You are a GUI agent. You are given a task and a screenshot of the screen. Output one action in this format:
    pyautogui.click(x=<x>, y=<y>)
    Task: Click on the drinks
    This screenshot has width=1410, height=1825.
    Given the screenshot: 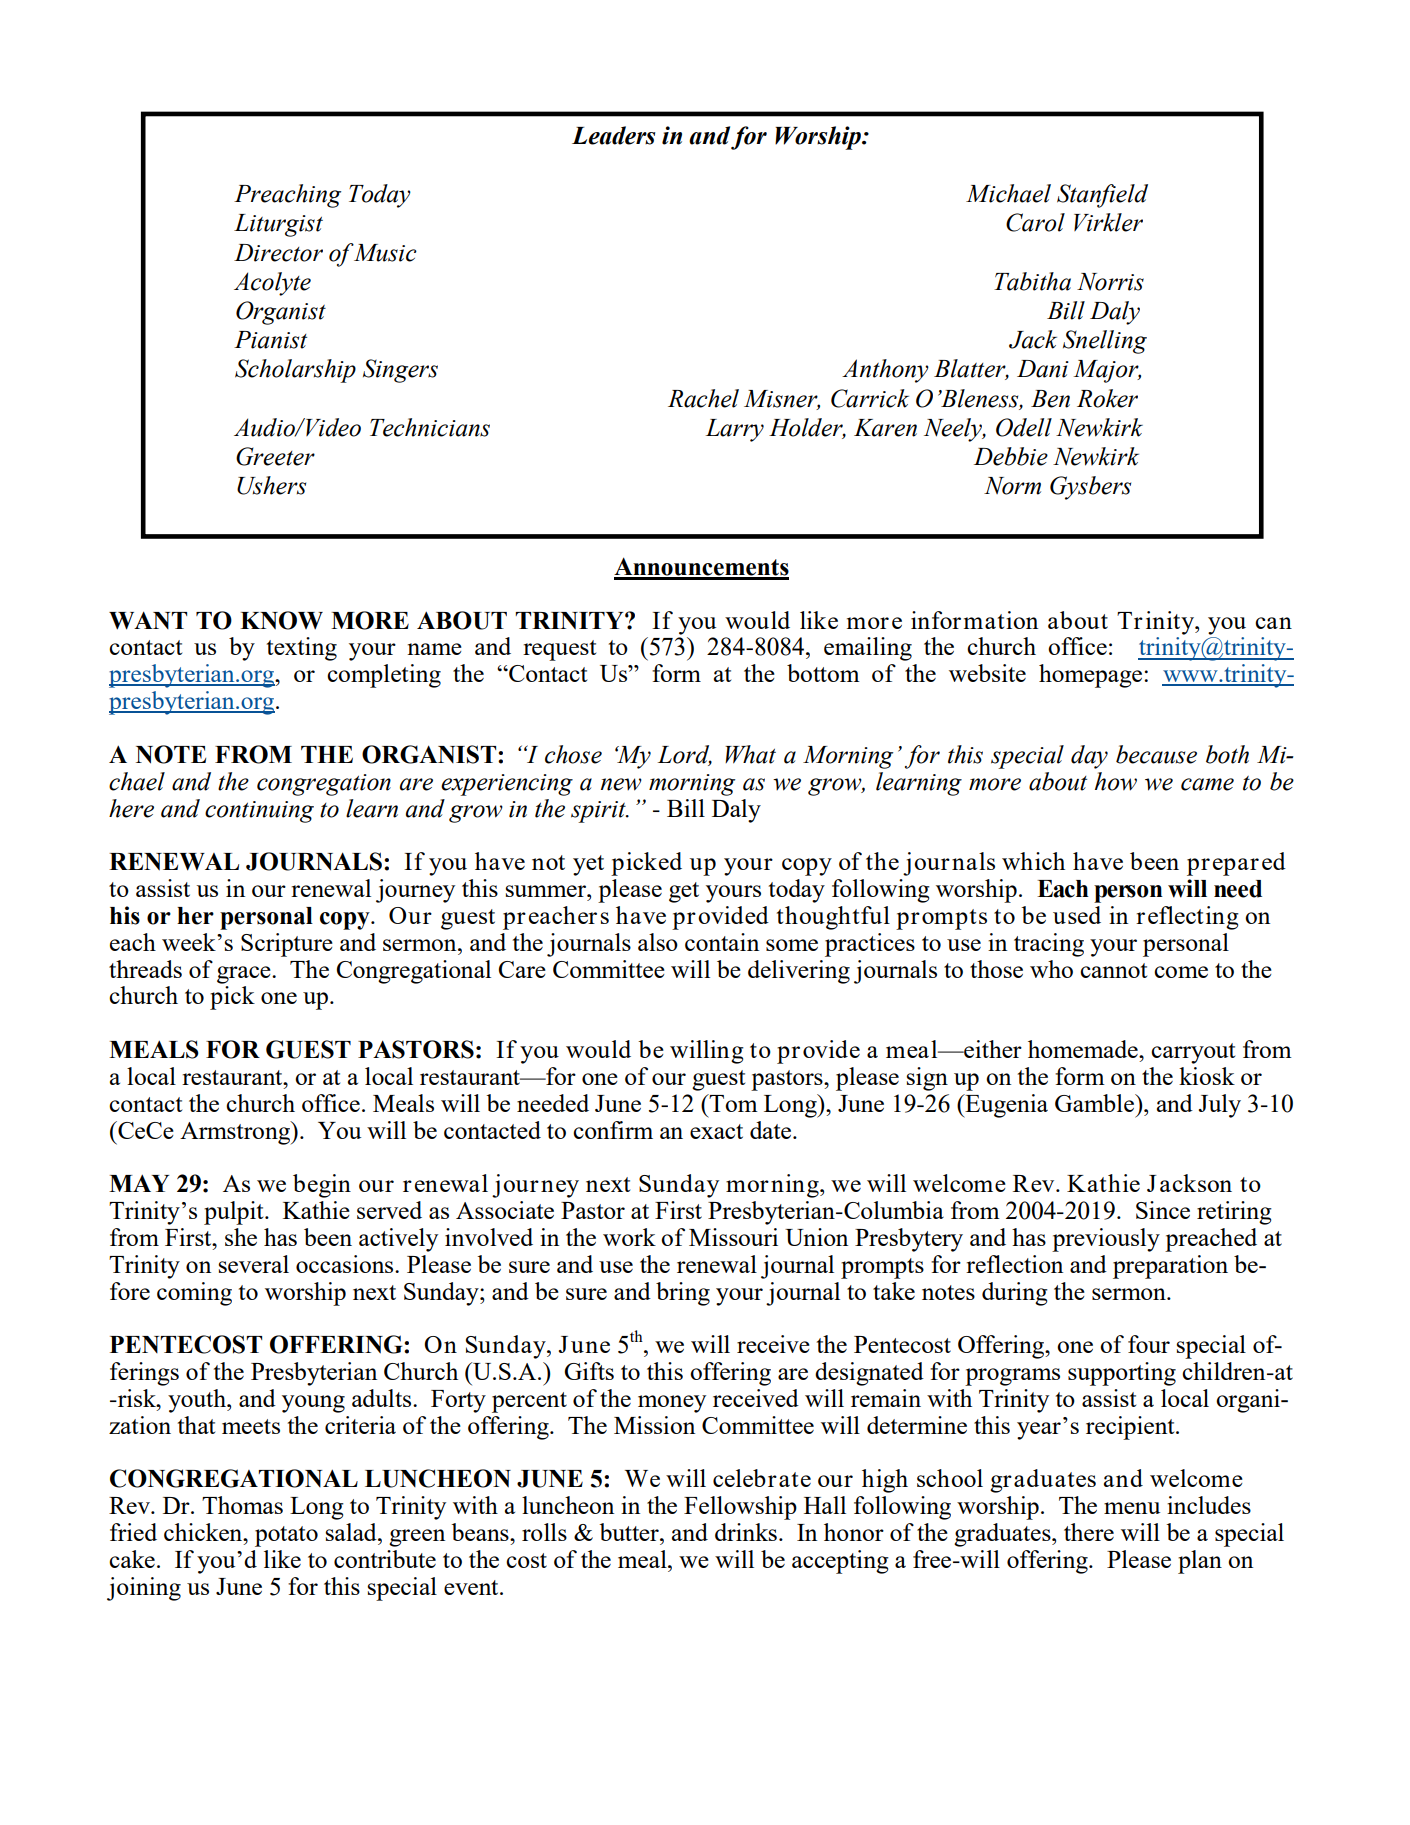 What is the action you would take?
    pyautogui.click(x=746, y=1532)
